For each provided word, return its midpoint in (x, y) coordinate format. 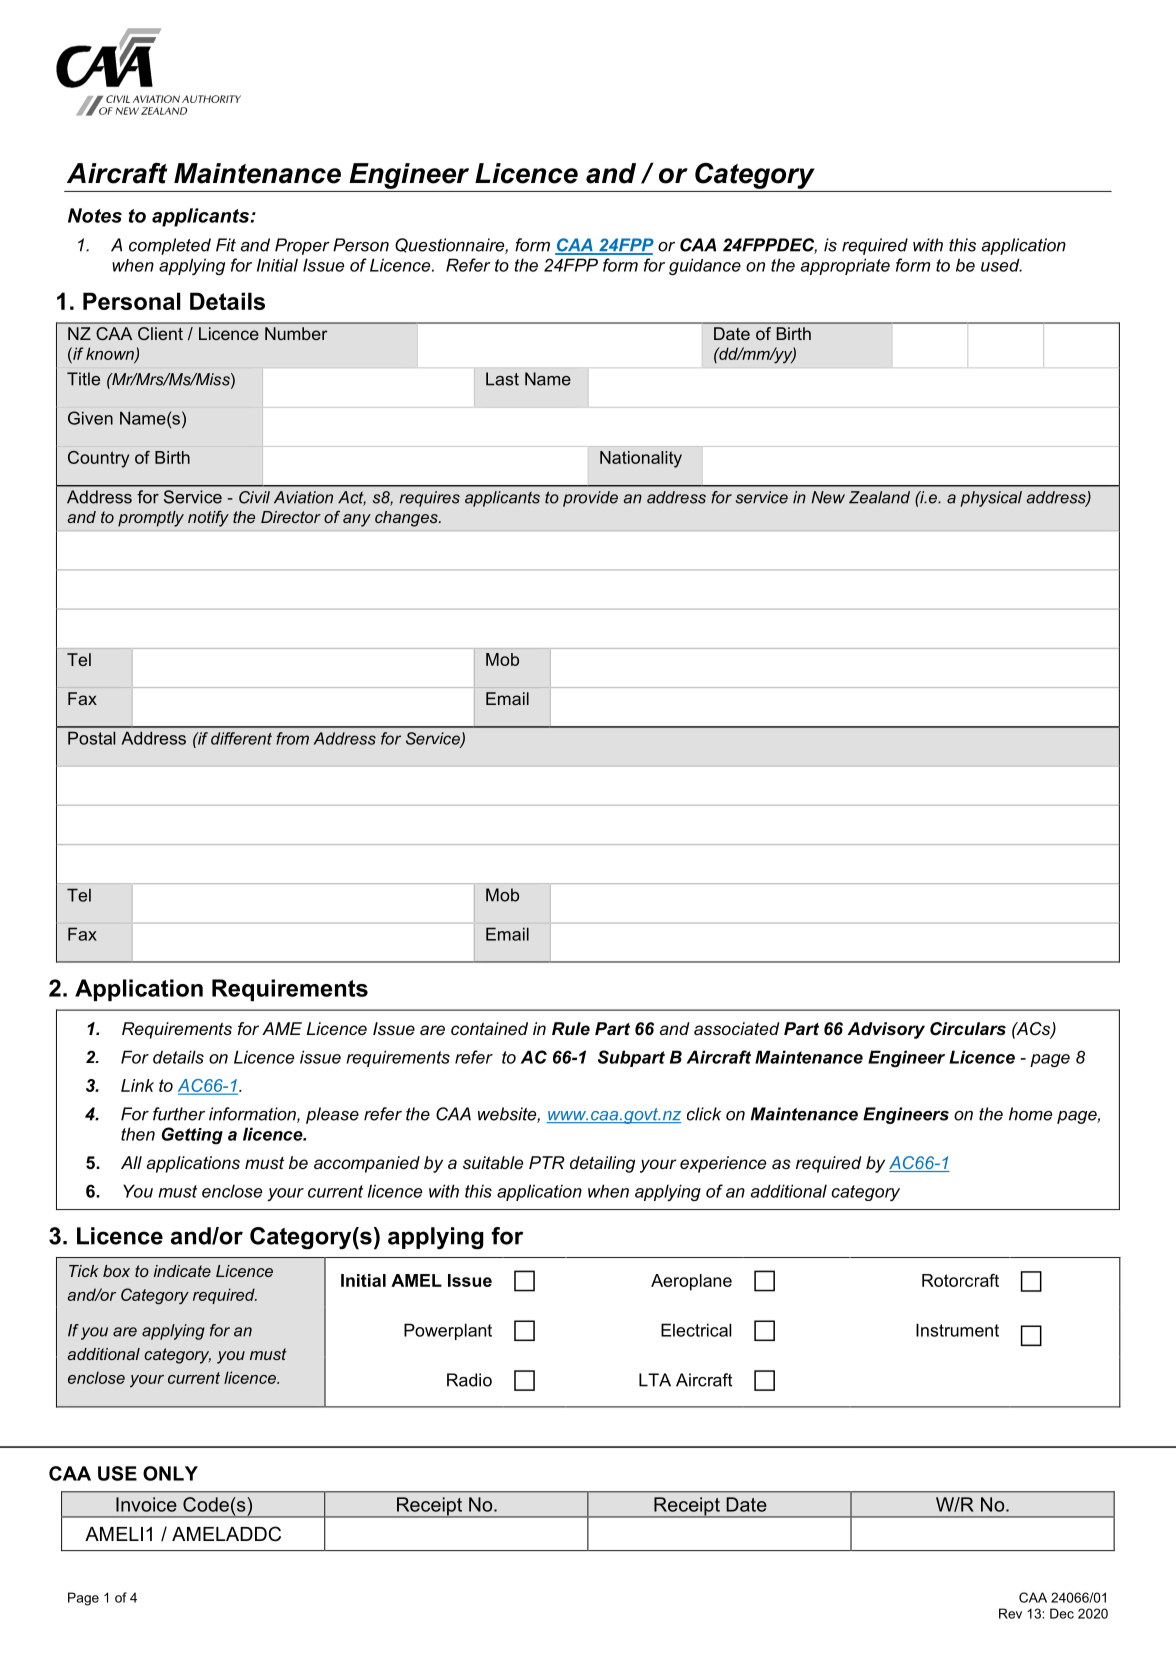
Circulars (968, 1029)
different (241, 738)
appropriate (845, 266)
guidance (705, 266)
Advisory (886, 1030)
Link (137, 1085)
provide (590, 499)
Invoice (146, 1504)
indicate (182, 1271)
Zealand (879, 497)
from (292, 738)
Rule (571, 1028)
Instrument (957, 1330)
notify (208, 519)
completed (170, 246)
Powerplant (448, 1331)
